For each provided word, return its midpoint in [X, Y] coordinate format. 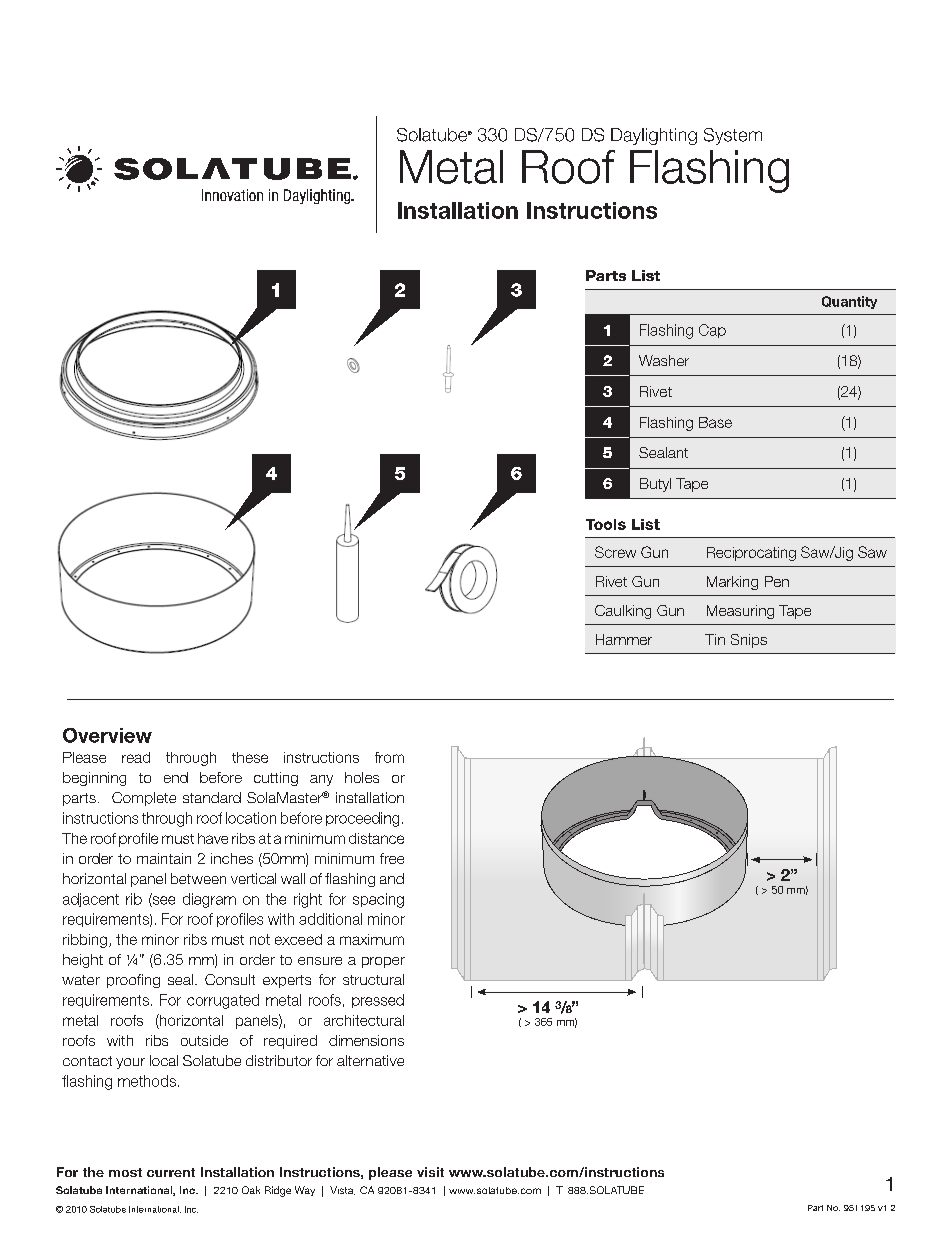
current [171, 1172]
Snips [749, 641]
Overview [107, 735]
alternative [370, 1060]
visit [430, 1172]
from [389, 757]
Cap [712, 331]
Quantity [849, 302]
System [733, 136]
